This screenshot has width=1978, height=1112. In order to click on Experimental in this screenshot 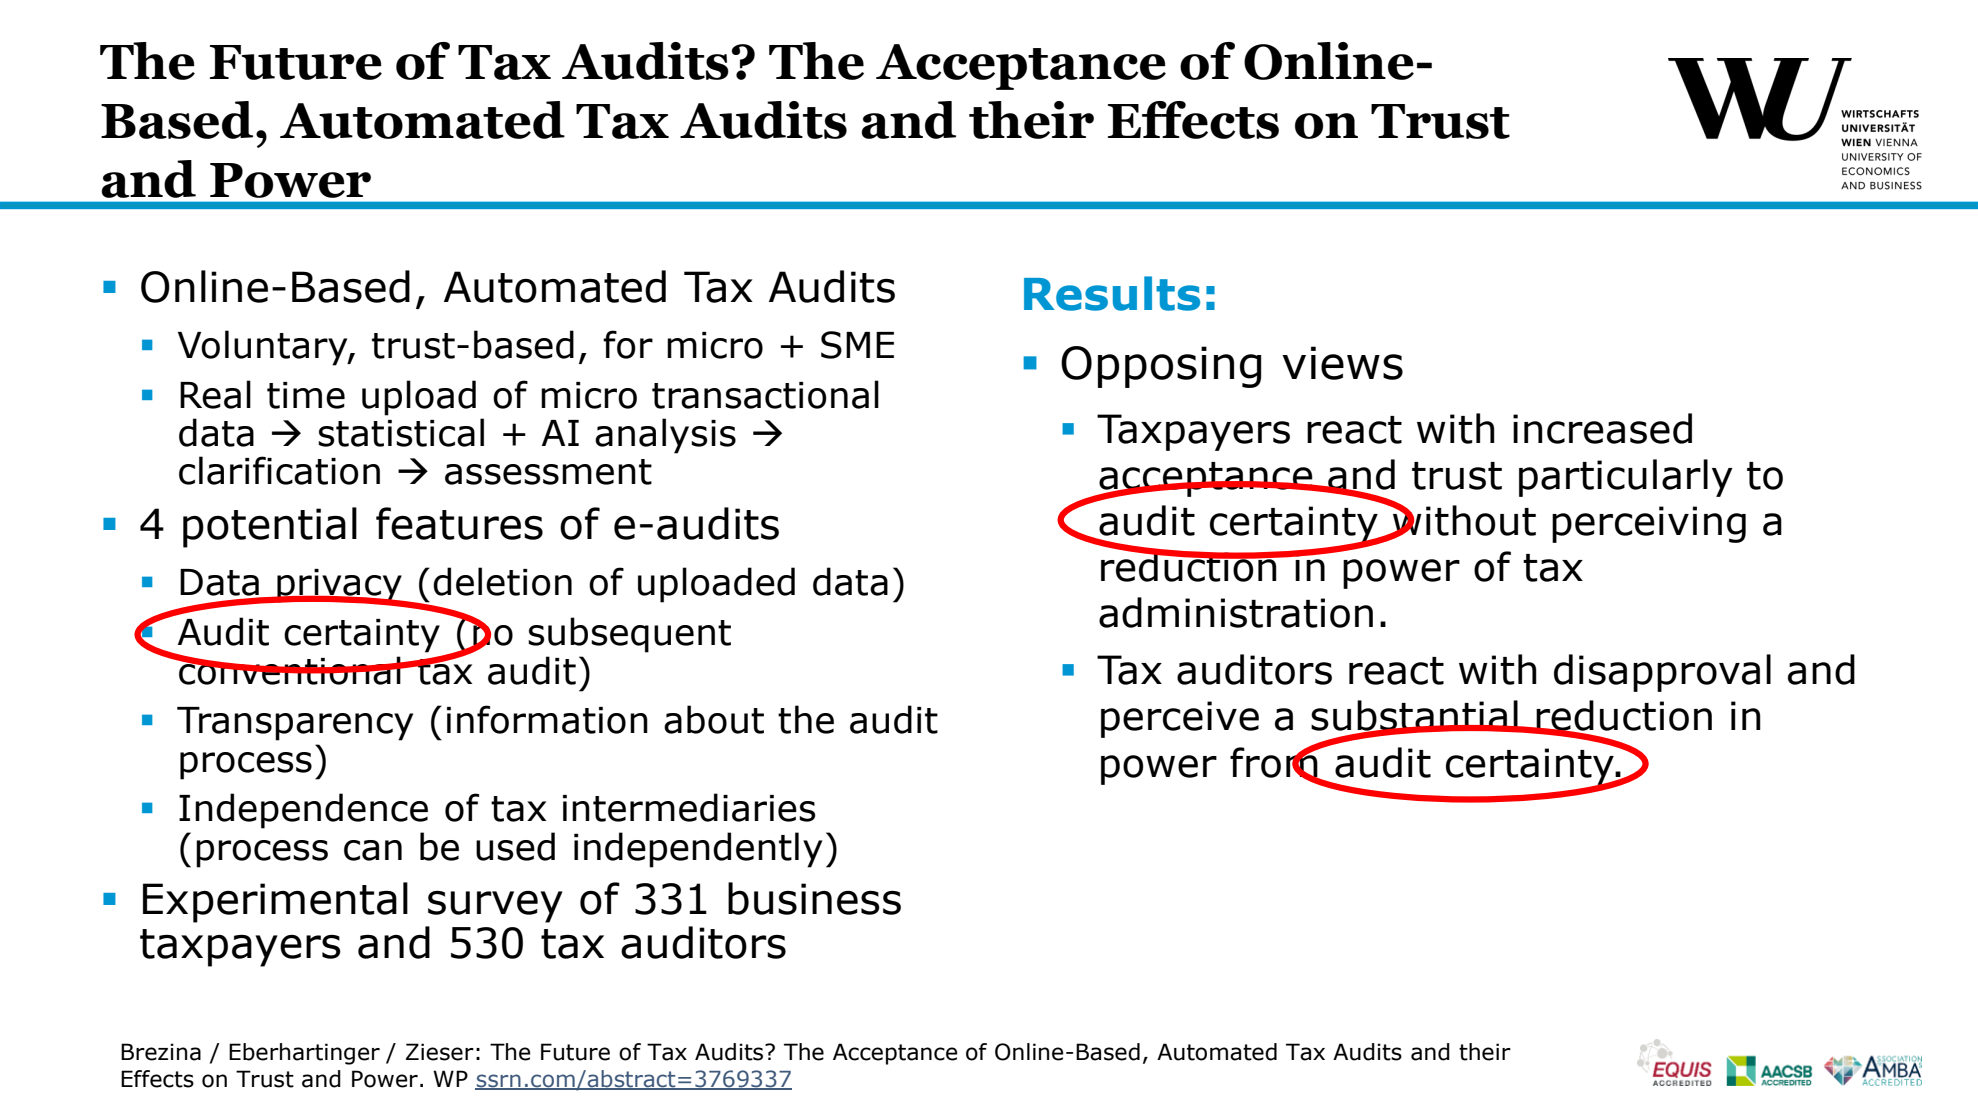, I will do `click(275, 902)`.
